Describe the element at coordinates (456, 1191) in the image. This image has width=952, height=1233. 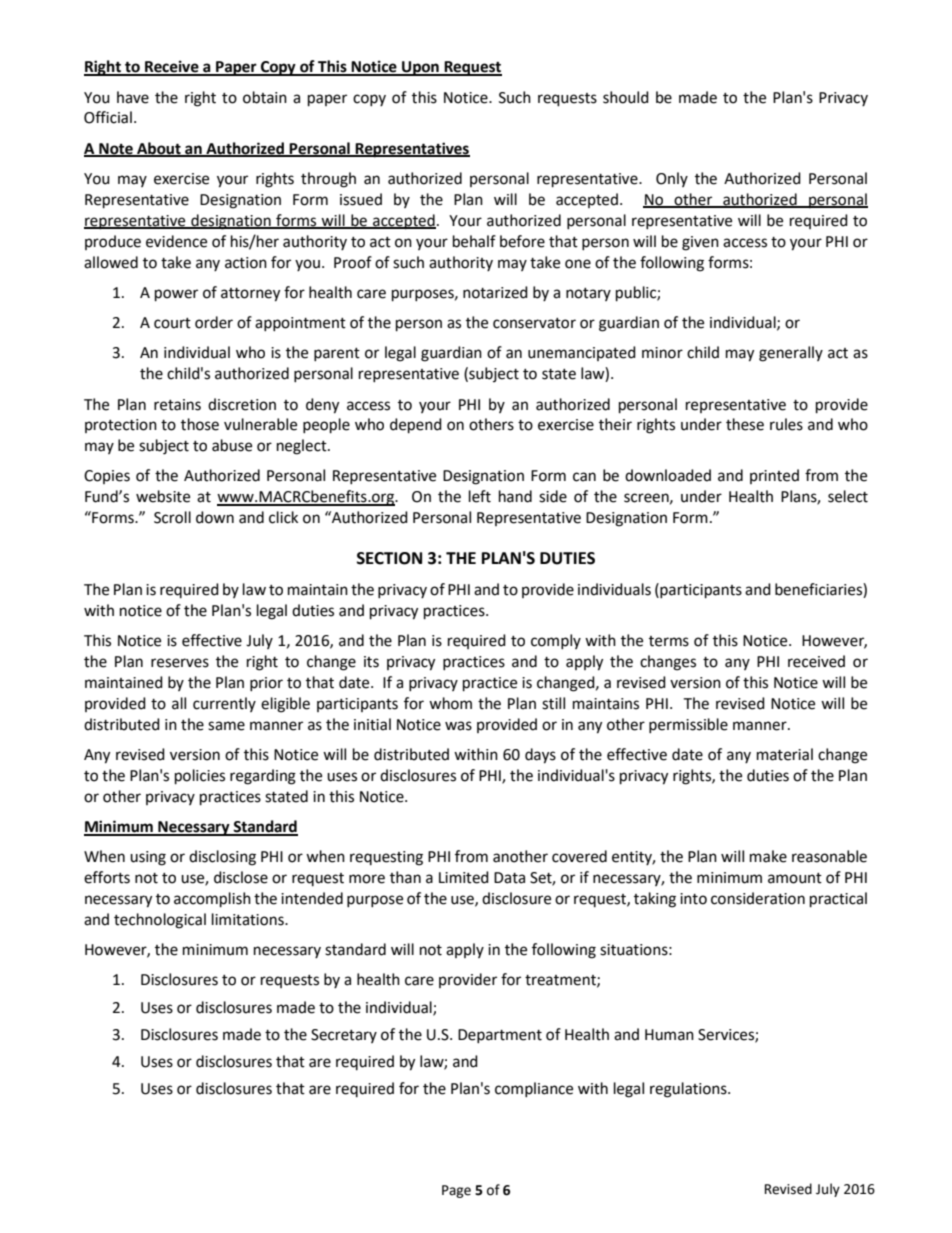
I see `Page` at that location.
